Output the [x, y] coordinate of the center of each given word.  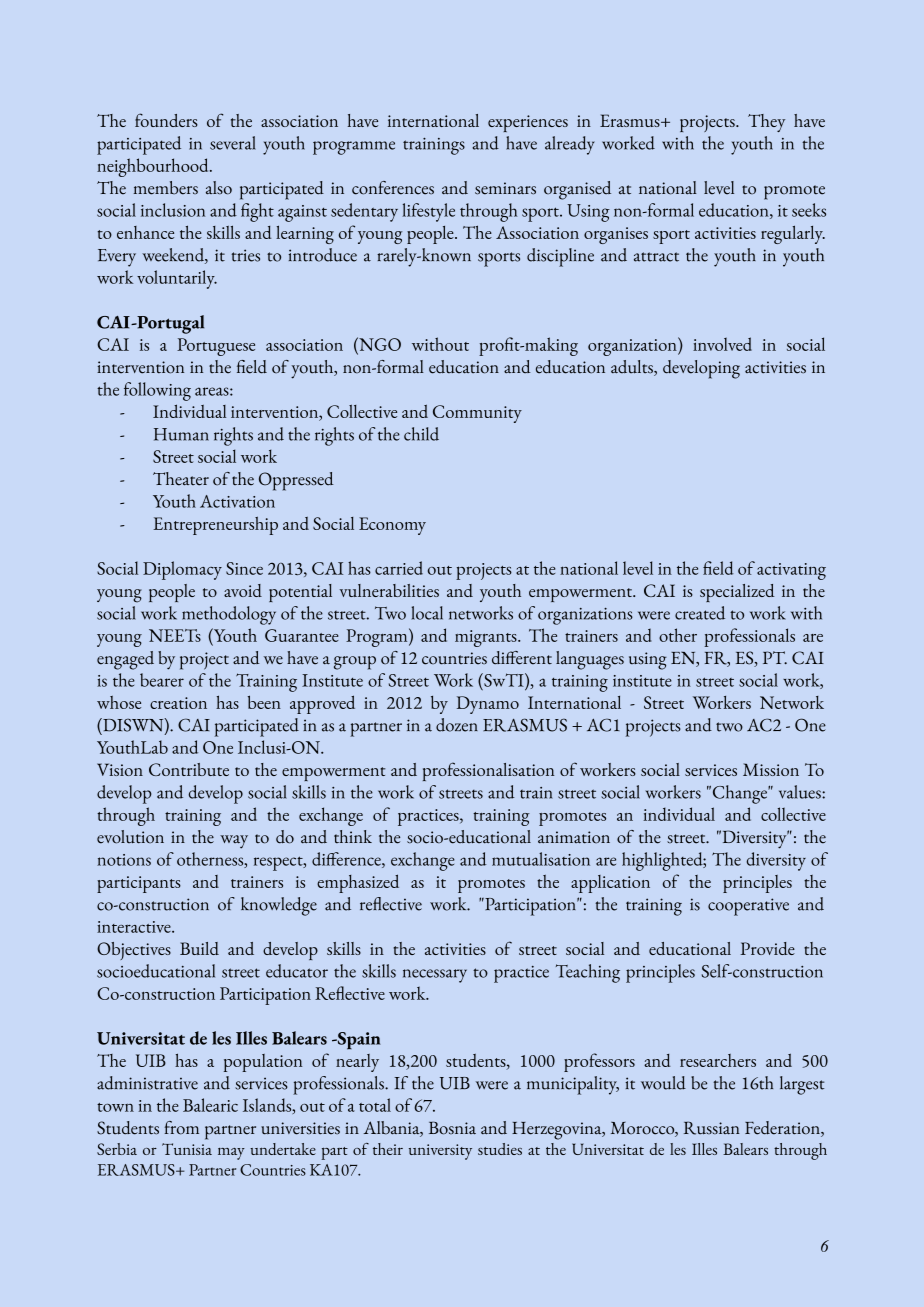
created [700, 613]
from [182, 1128]
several [233, 143]
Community [477, 414]
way [234, 842]
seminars [505, 188]
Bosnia [452, 1128]
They [766, 123]
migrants [487, 638]
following [157, 391]
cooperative [748, 907]
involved [722, 344]
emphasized [358, 883]
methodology [229, 615]
